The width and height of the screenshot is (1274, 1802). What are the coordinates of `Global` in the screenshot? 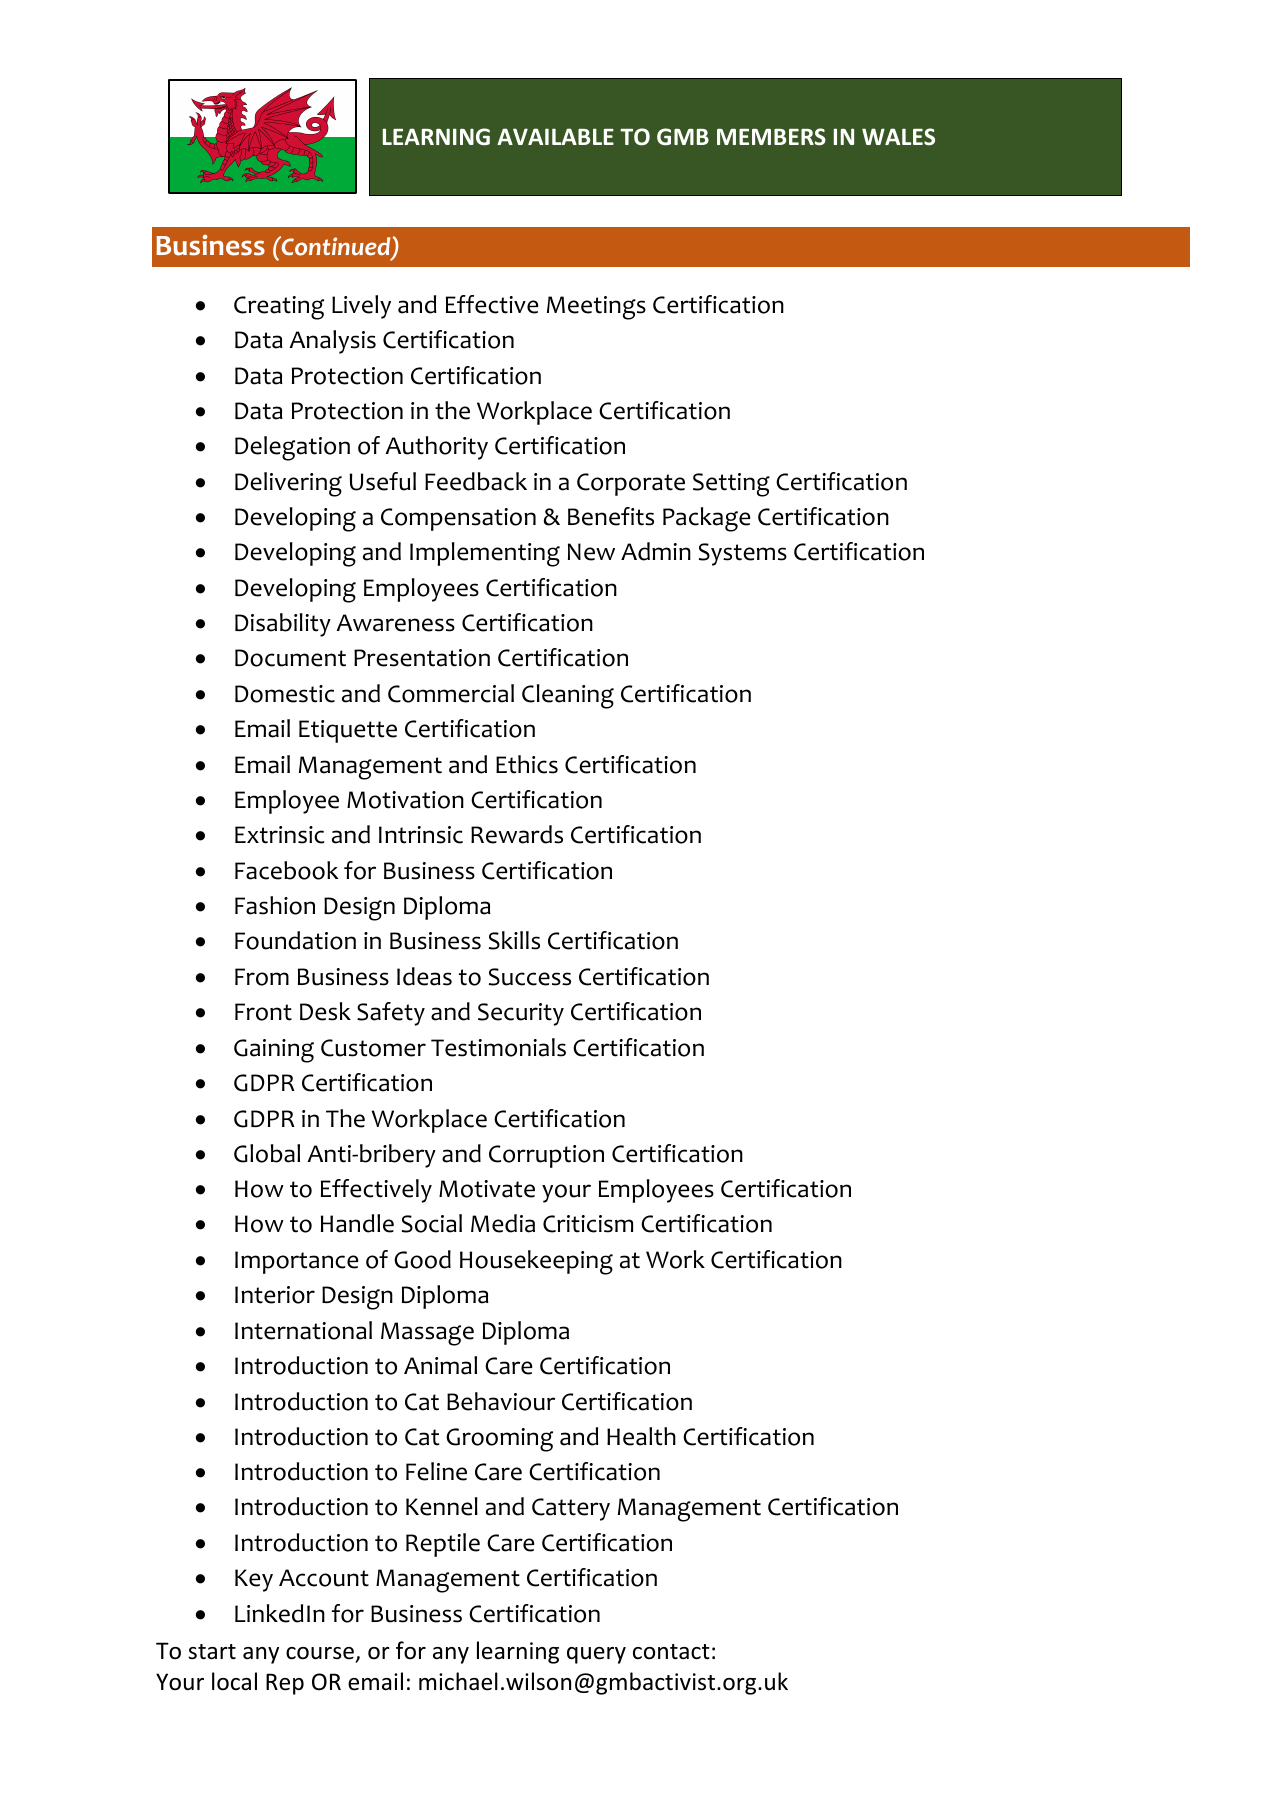 It's located at (267, 1153).
